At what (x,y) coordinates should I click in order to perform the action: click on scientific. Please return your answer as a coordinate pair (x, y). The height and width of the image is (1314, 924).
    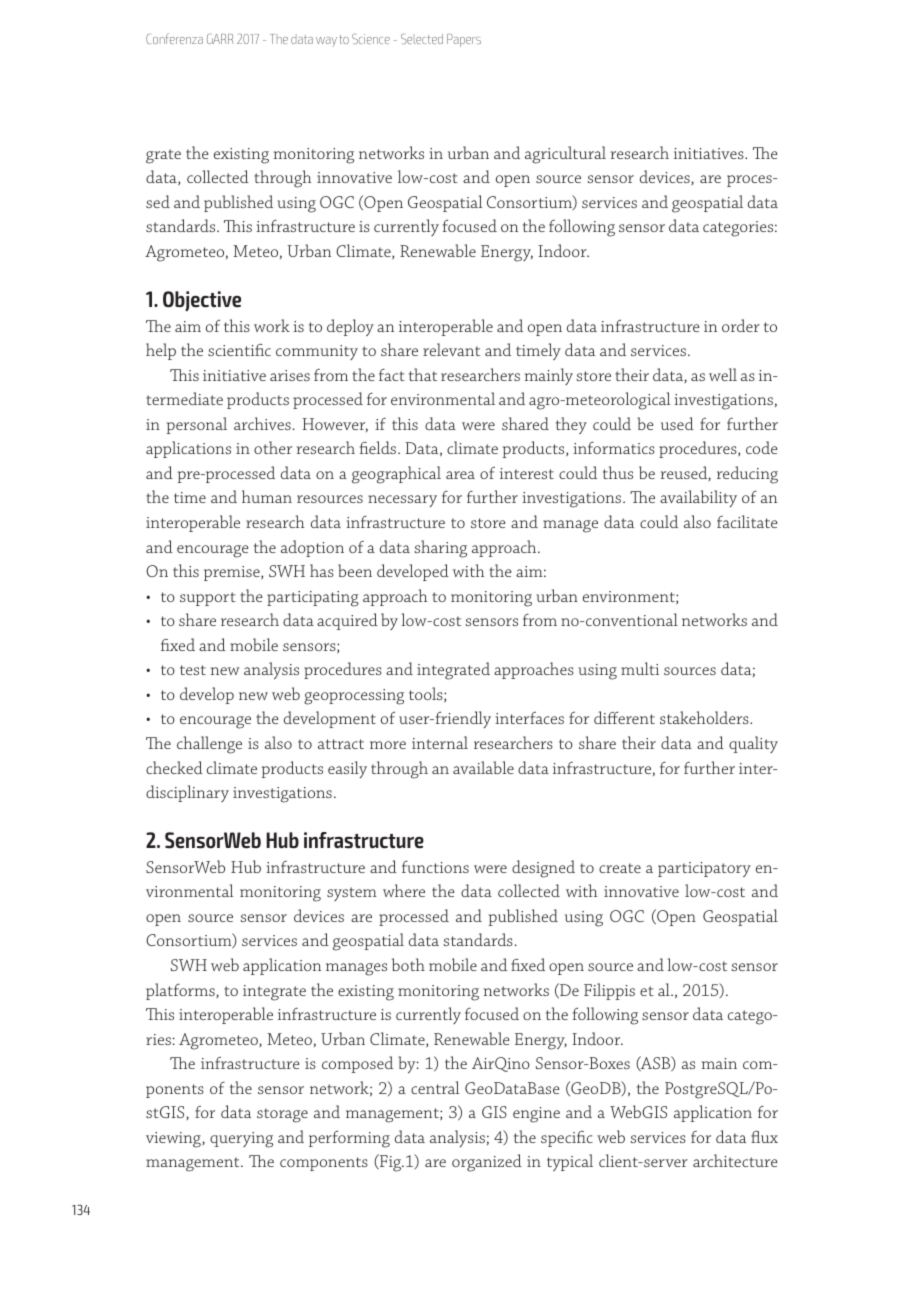
    Looking at the image, I should click on (239, 350).
